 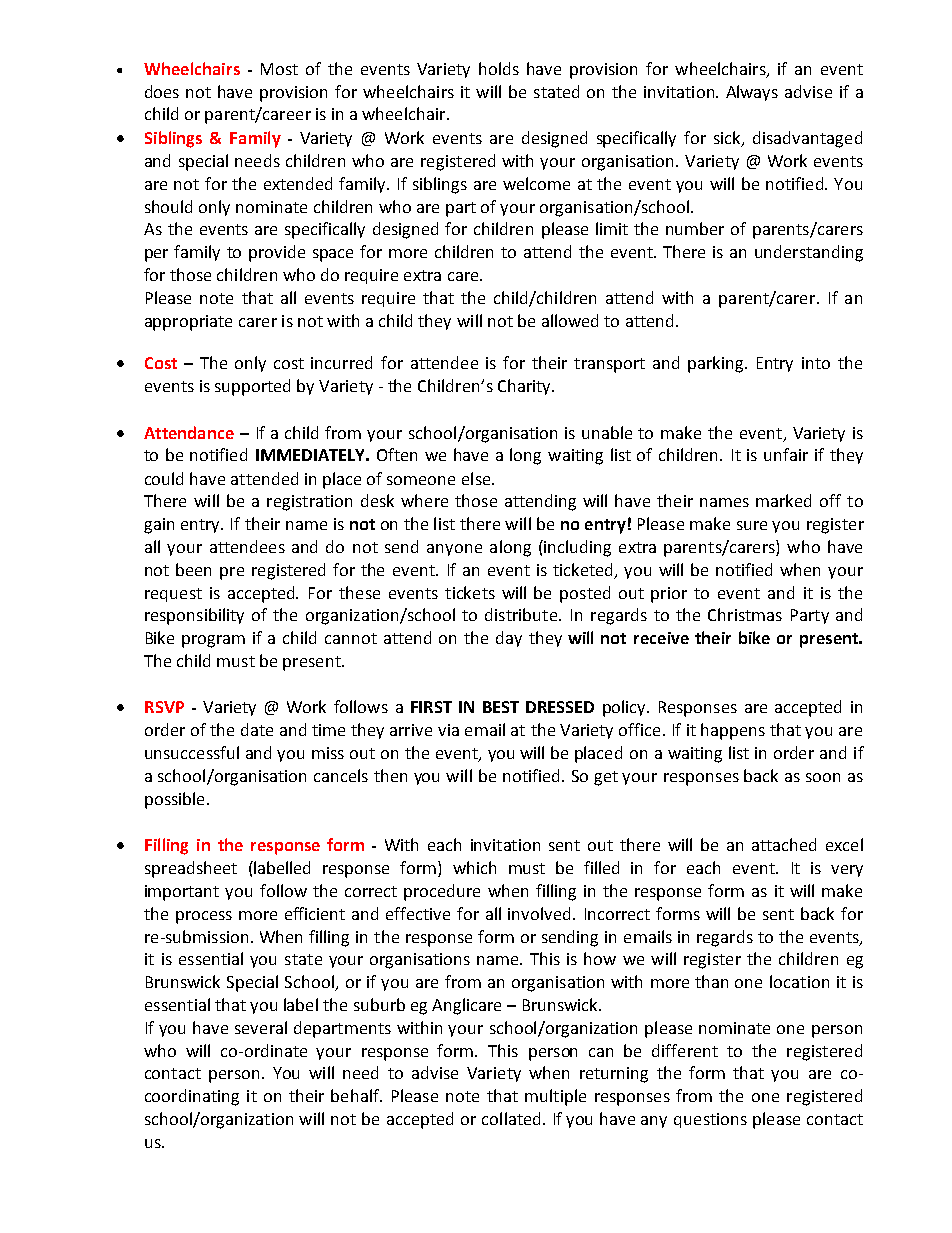 What do you see at coordinates (786, 454) in the image?
I see `unfair` at bounding box center [786, 454].
